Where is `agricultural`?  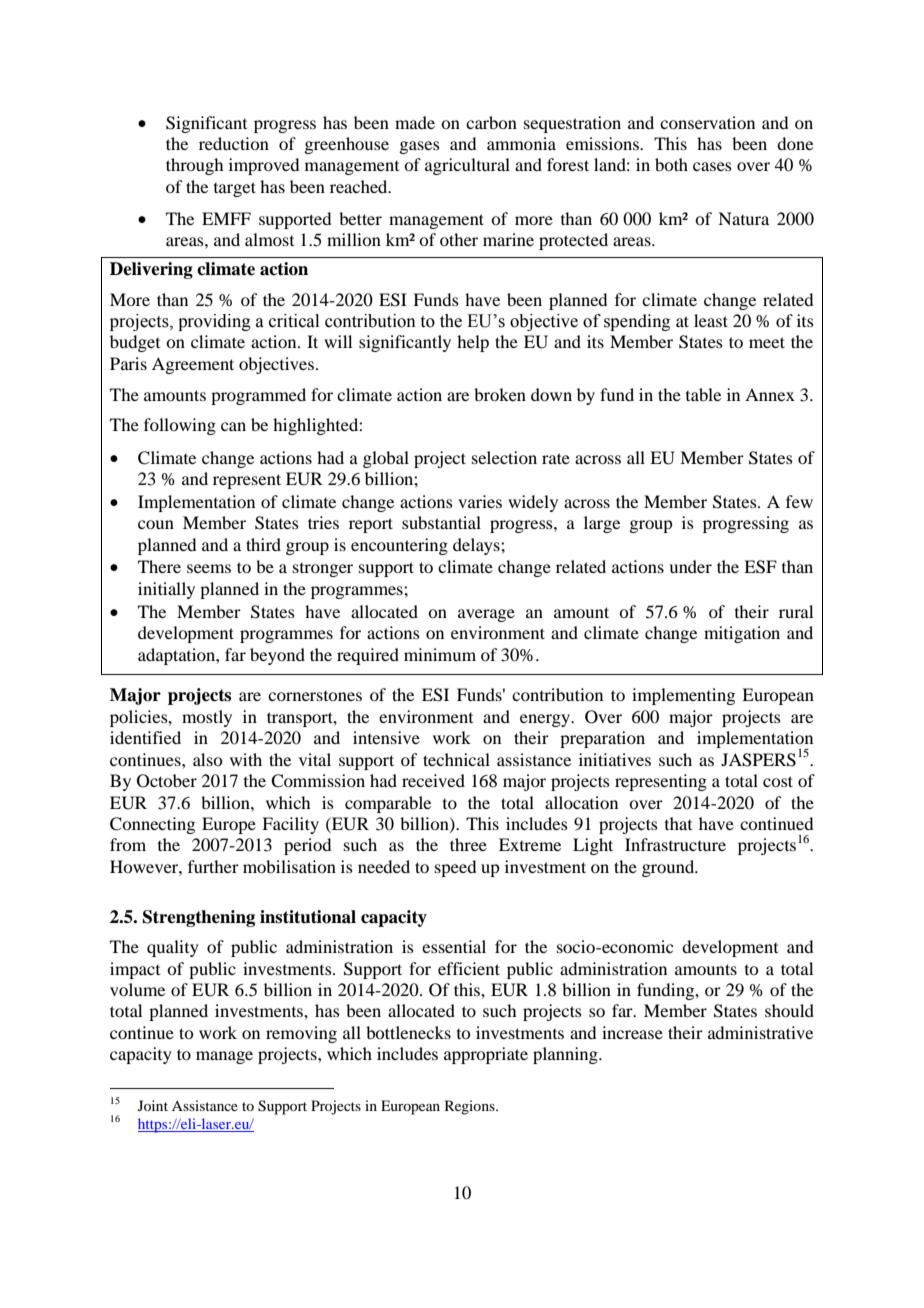
agricultural is located at coordinates (467, 166).
